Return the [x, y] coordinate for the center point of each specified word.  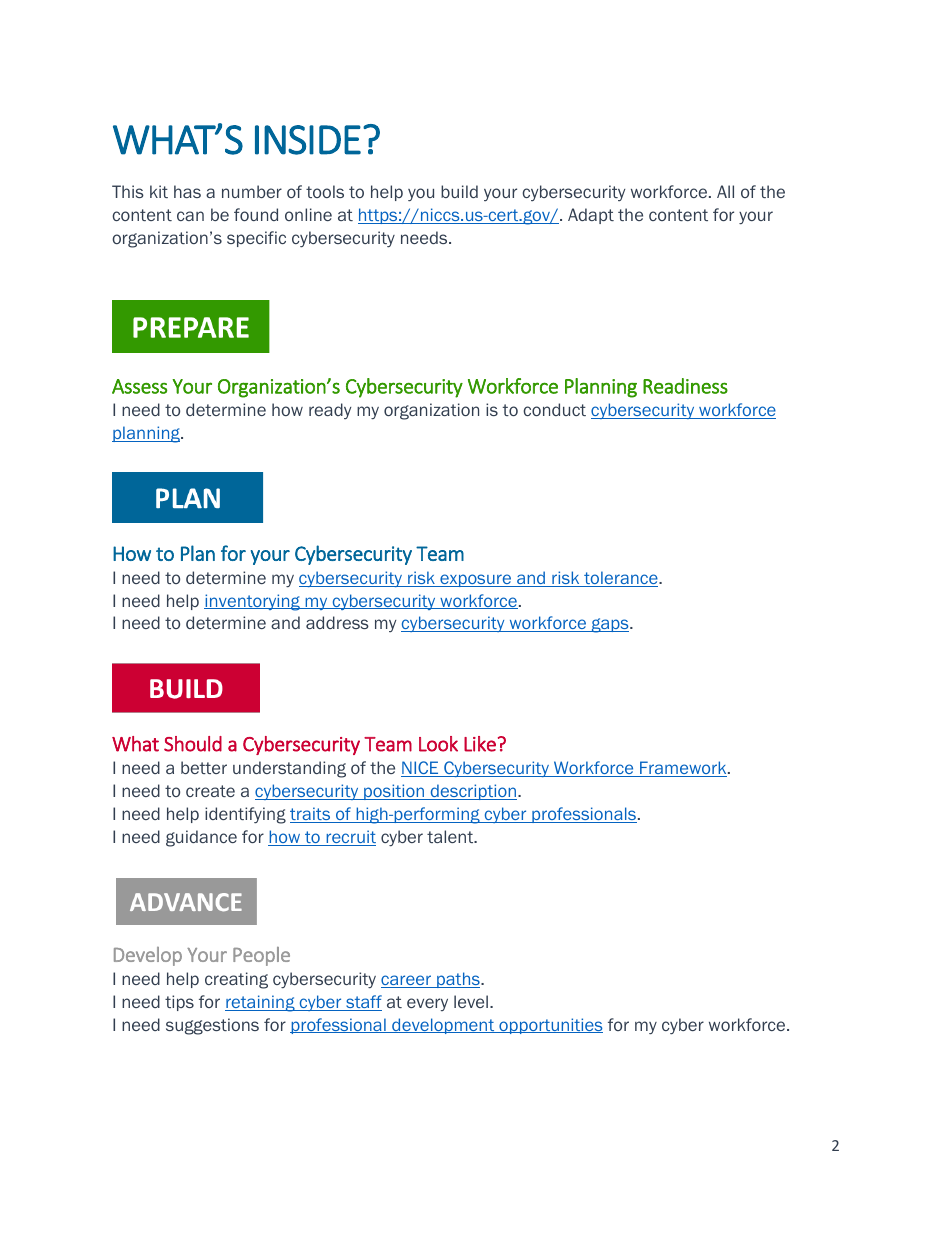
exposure [476, 580]
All [725, 191]
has [187, 191]
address [337, 622]
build [459, 191]
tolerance [621, 579]
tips [179, 1003]
